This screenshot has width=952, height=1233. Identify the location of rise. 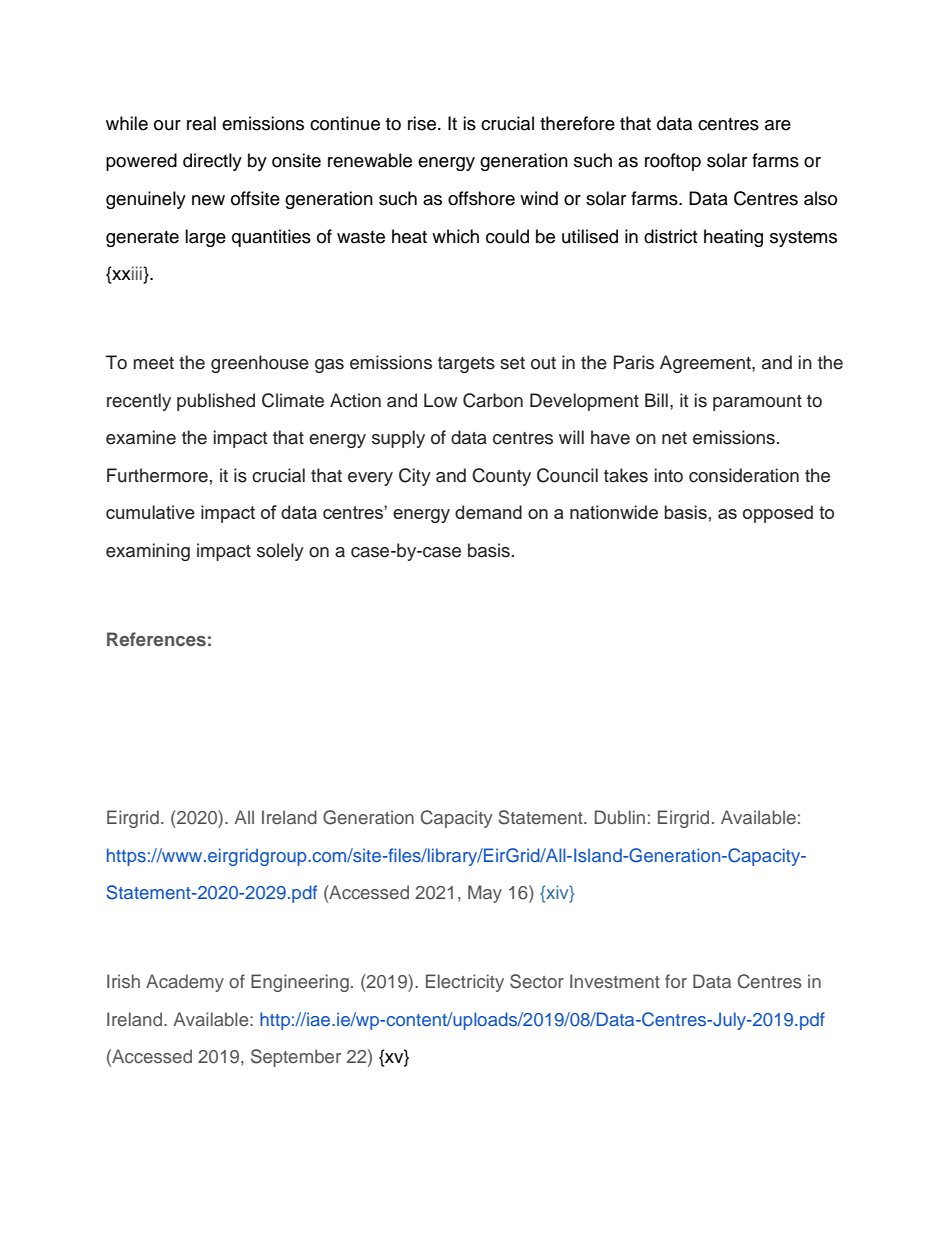
(422, 123).
